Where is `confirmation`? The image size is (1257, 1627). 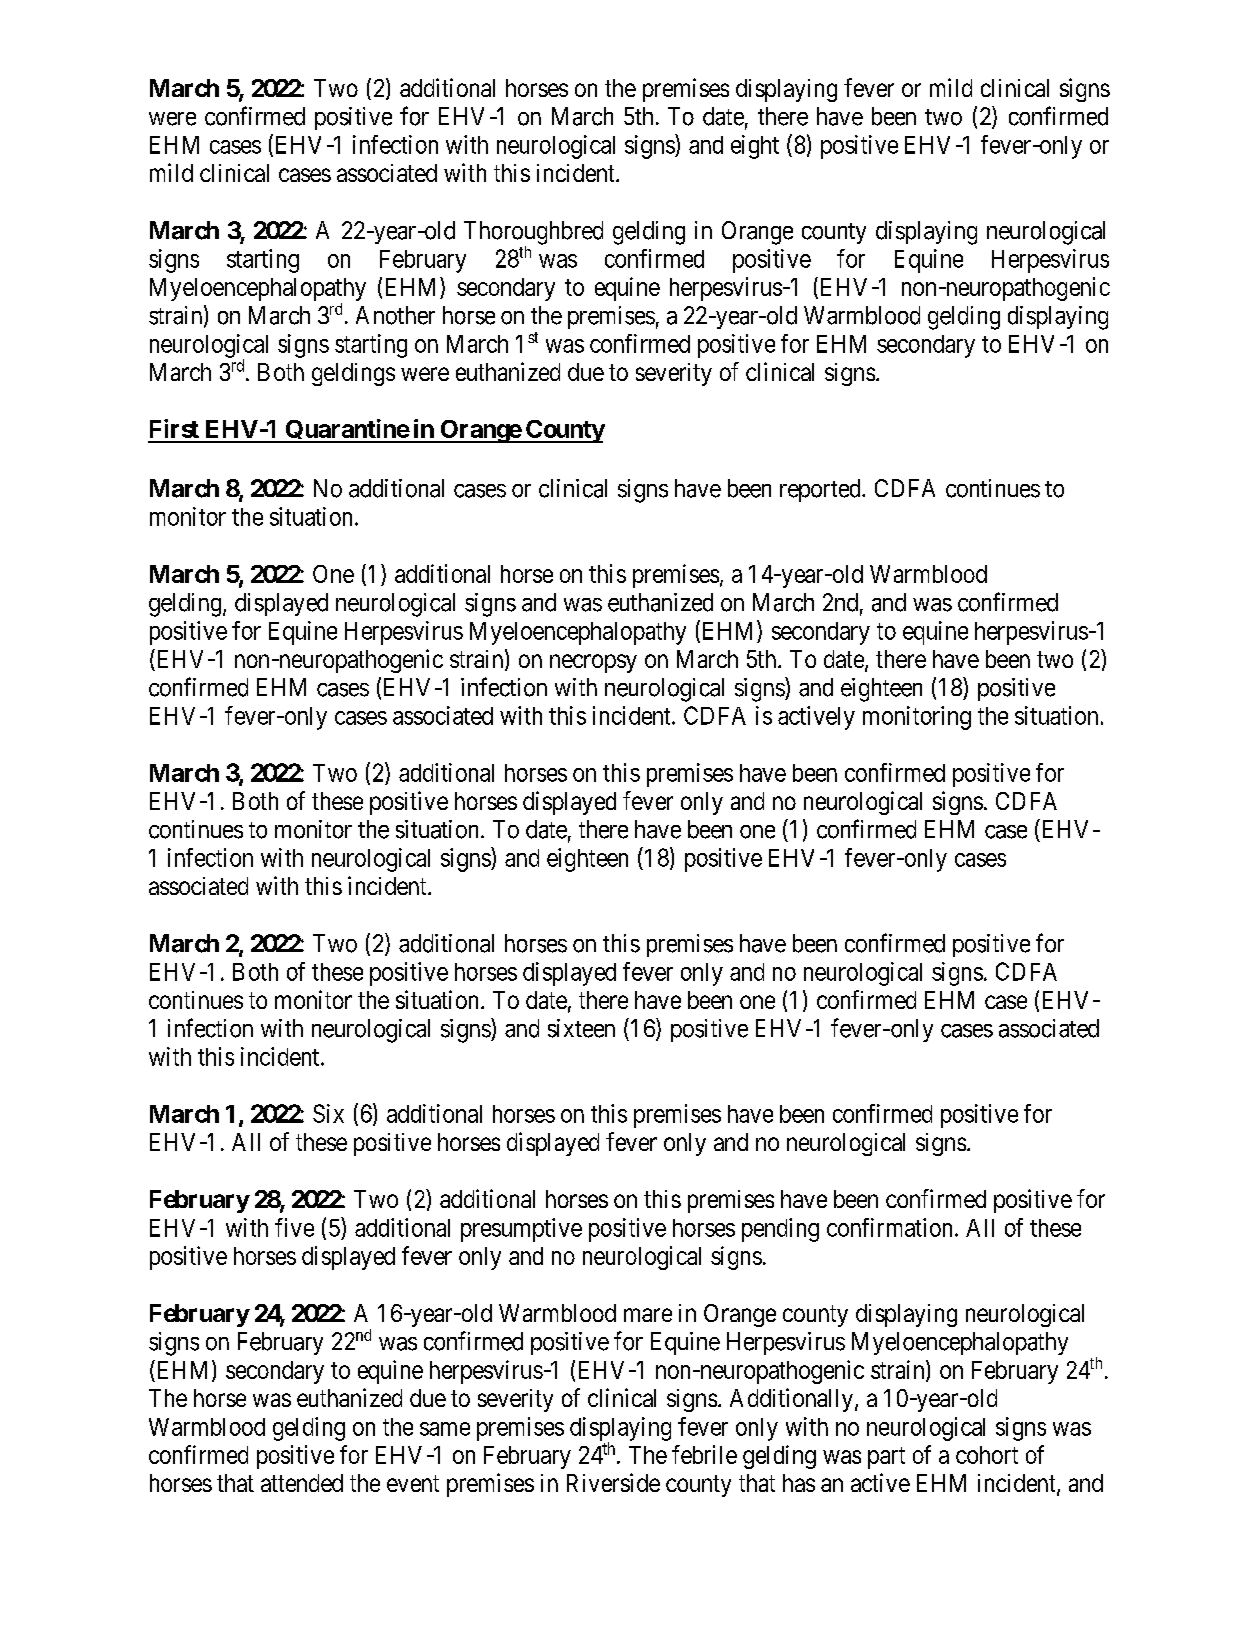 confirmation is located at coordinates (889, 1227).
